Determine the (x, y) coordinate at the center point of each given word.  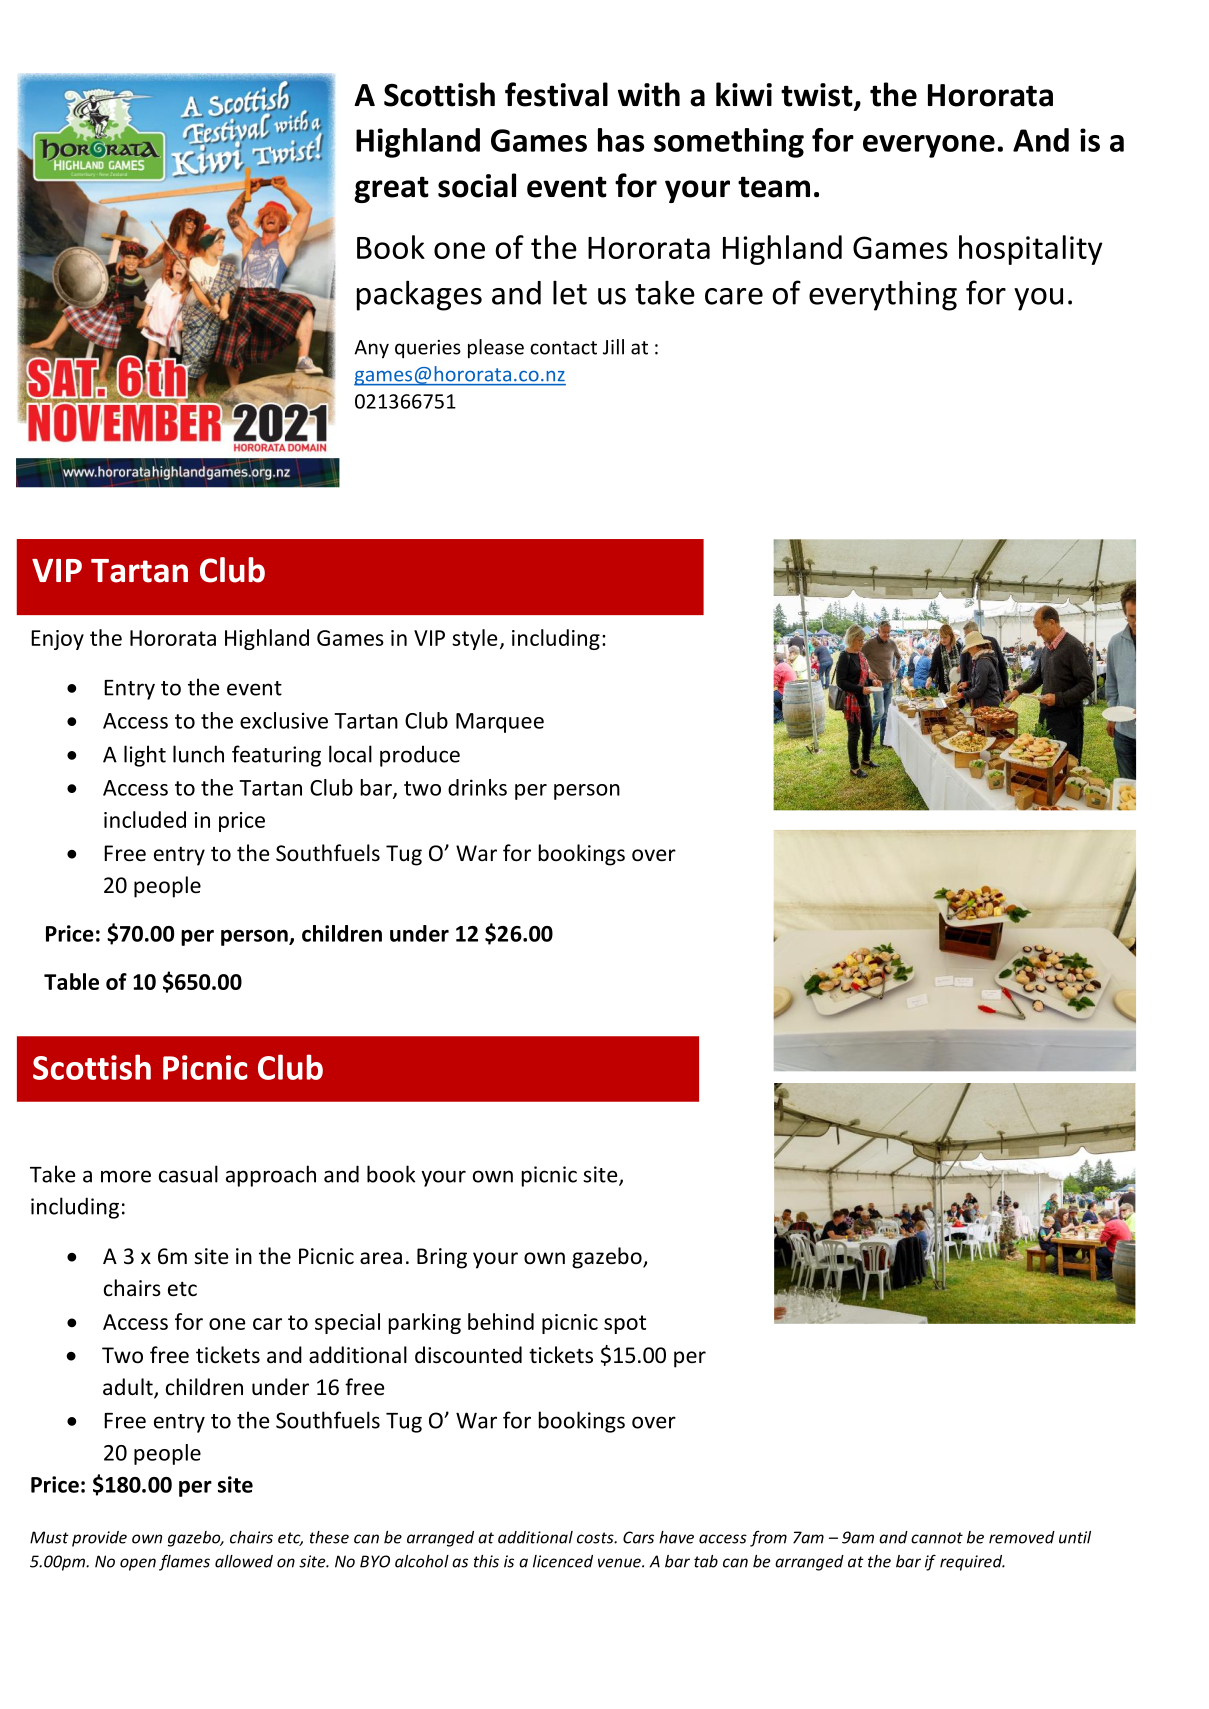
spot (625, 1324)
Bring (442, 1258)
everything (883, 295)
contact (563, 348)
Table (71, 981)
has (621, 140)
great (391, 189)
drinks (477, 787)
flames (184, 1562)
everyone (929, 146)
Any (371, 349)
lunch (198, 754)
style (474, 639)
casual (188, 1174)
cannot (937, 1538)
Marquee (500, 723)
